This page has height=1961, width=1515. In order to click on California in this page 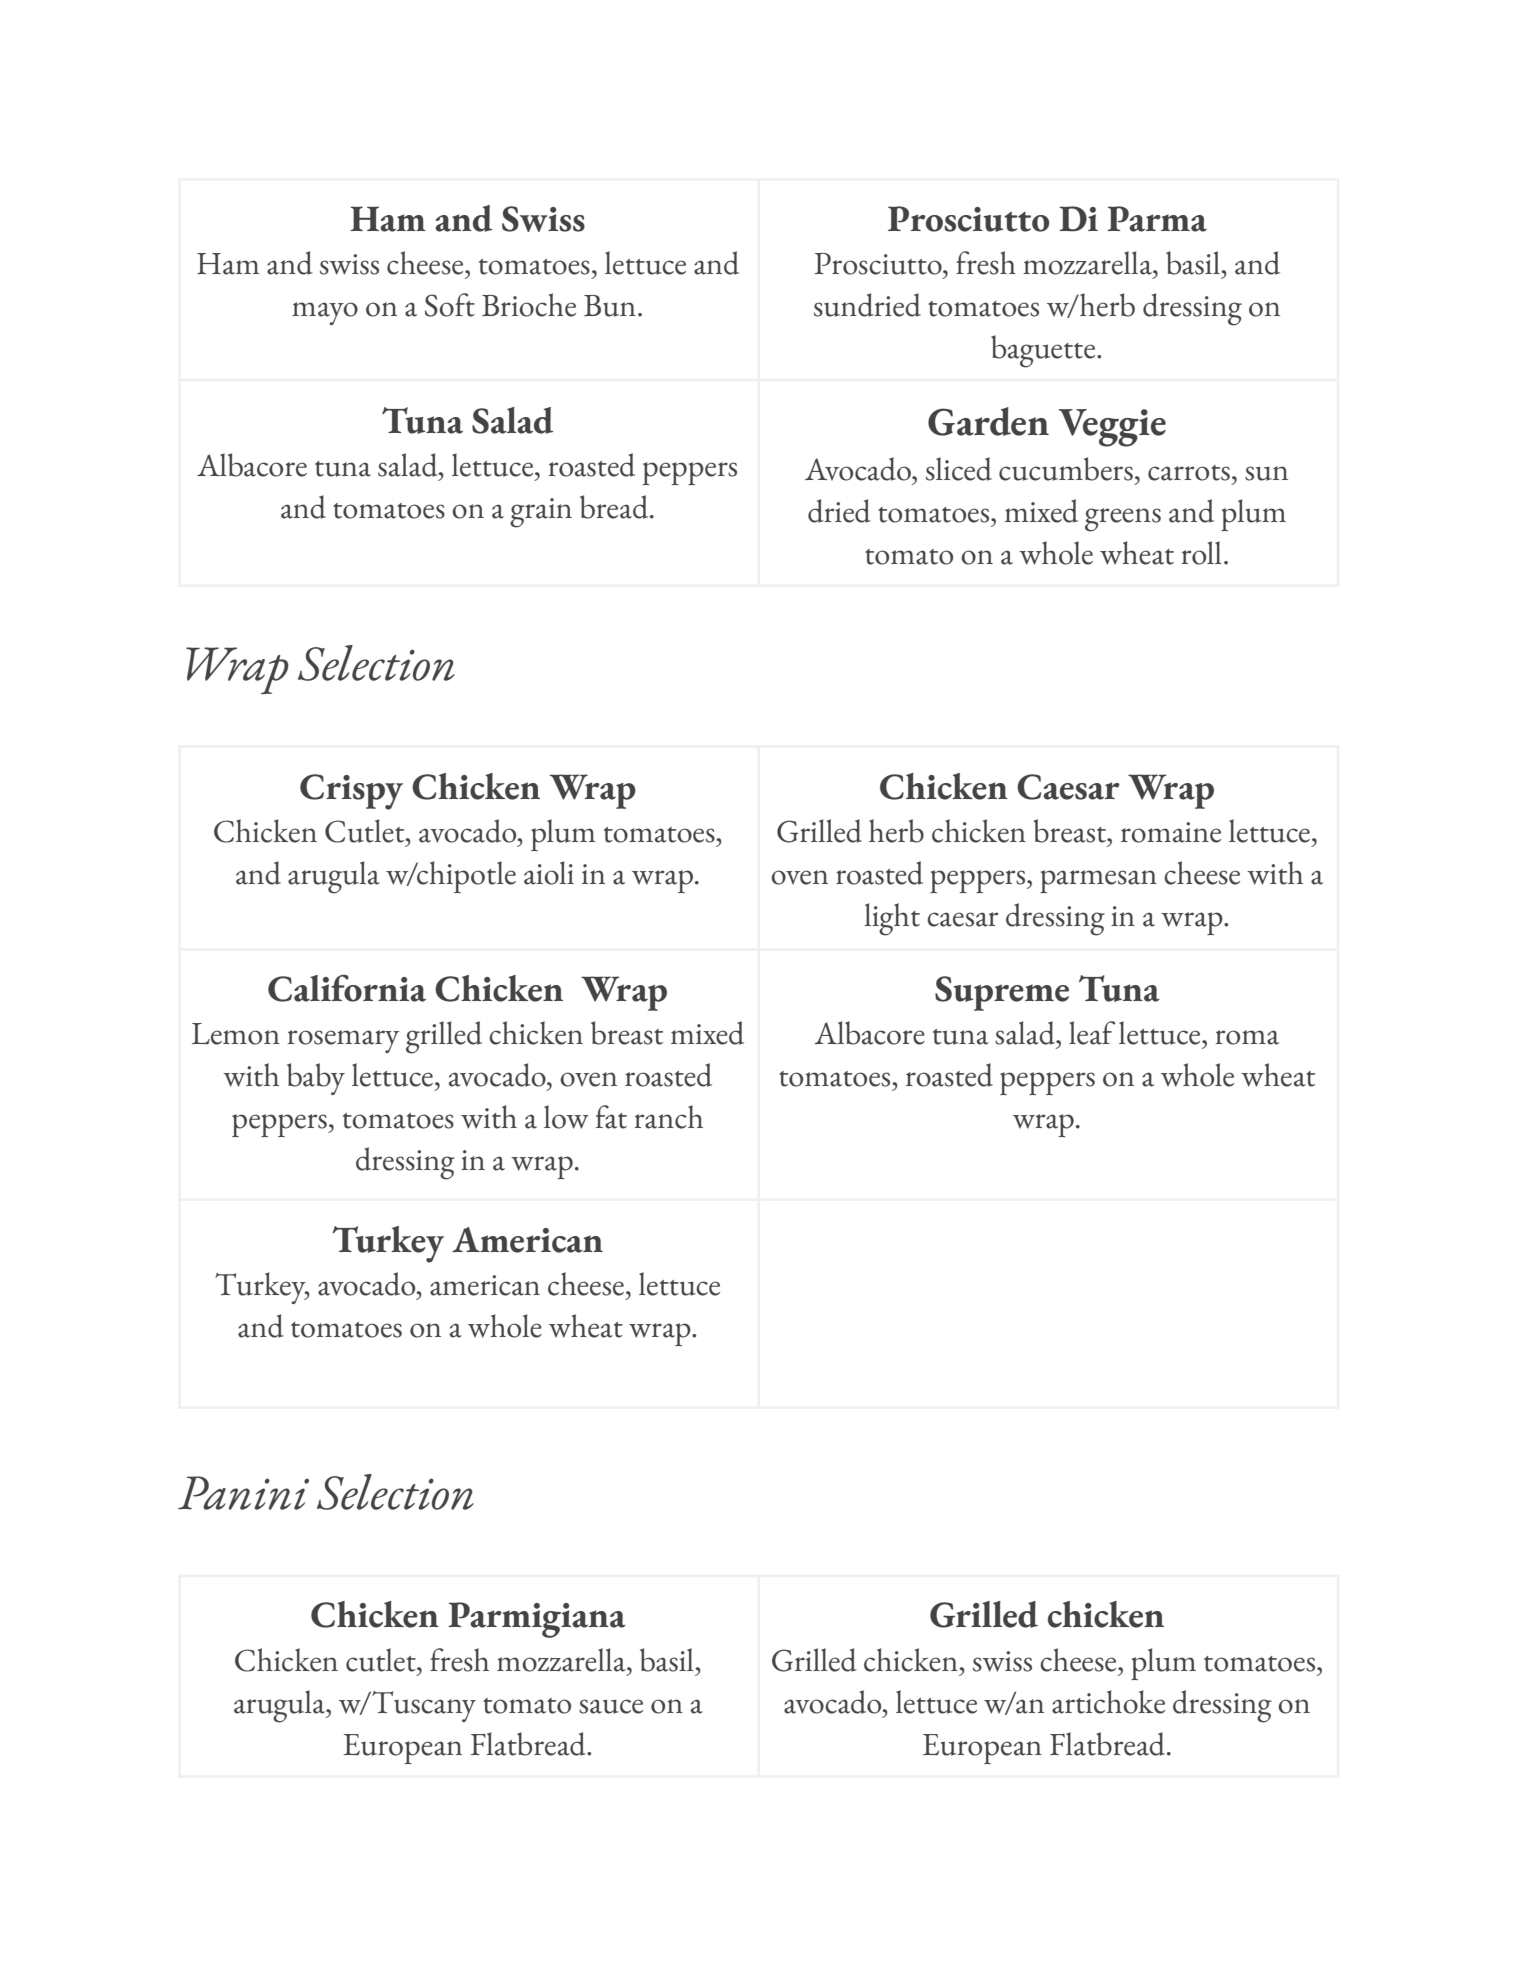, I will do `click(347, 988)`.
